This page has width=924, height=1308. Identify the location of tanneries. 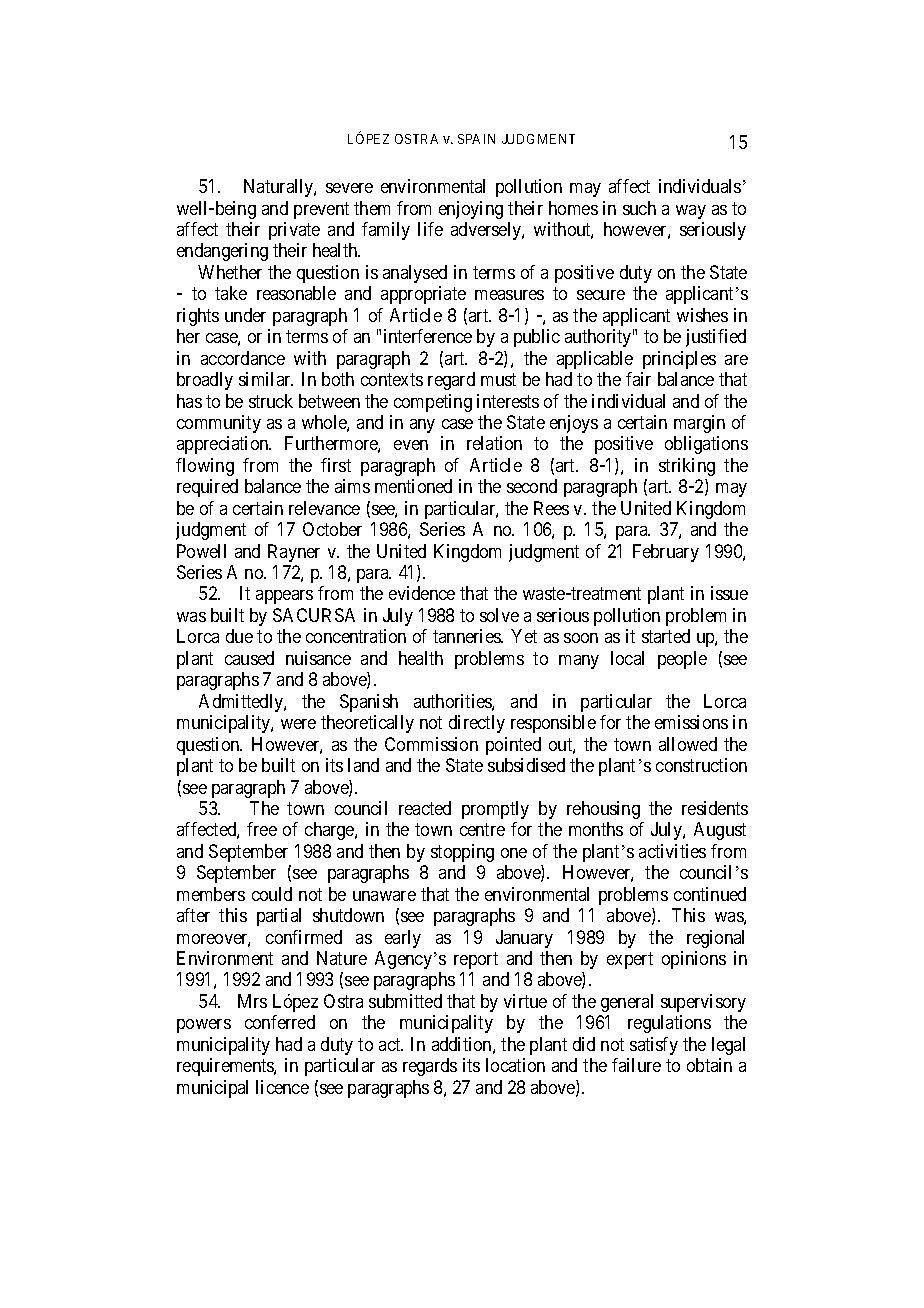
(467, 636).
